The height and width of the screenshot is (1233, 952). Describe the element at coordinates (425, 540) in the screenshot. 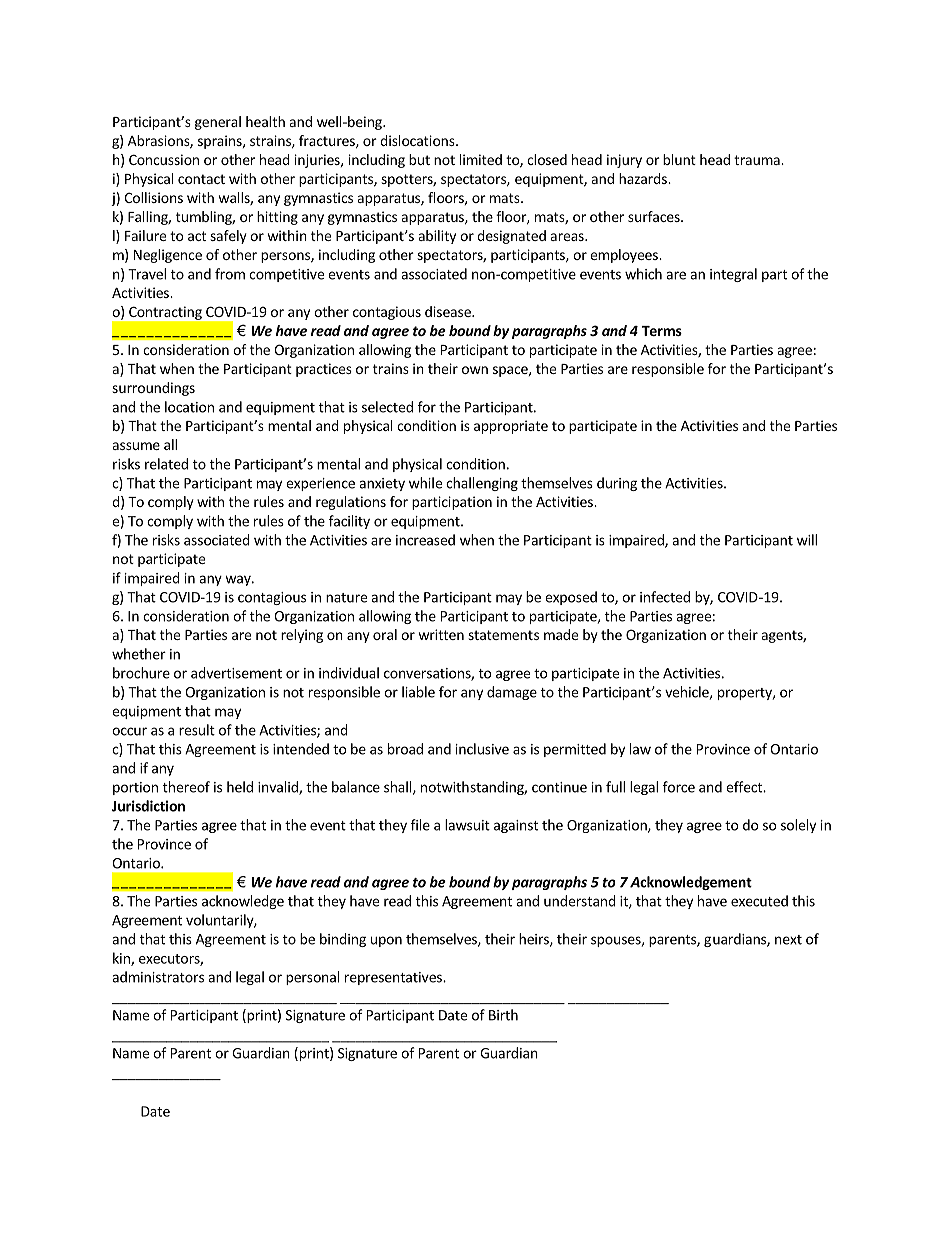

I see `increased` at that location.
